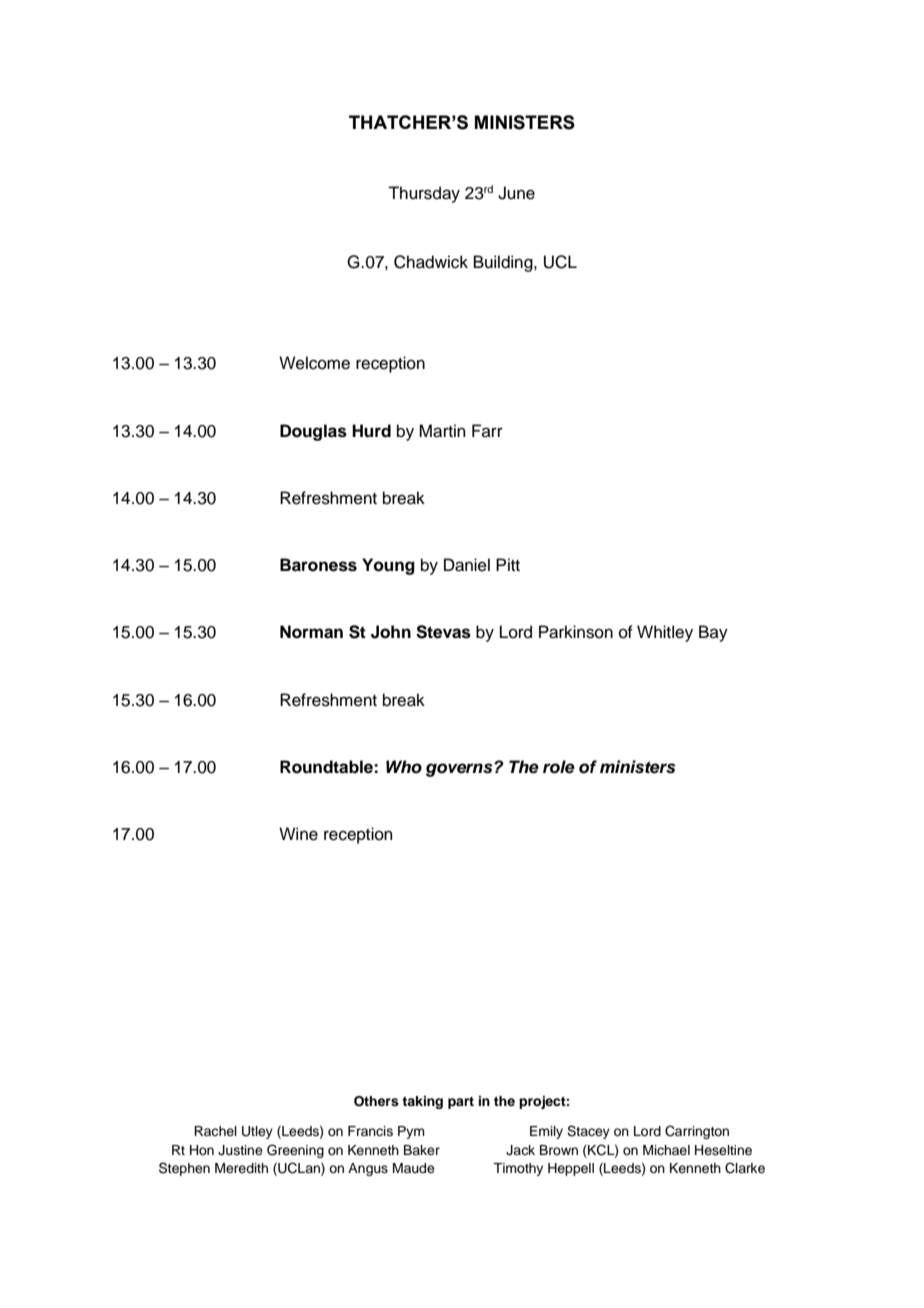  What do you see at coordinates (442, 431) in the screenshot?
I see `Martin` at bounding box center [442, 431].
